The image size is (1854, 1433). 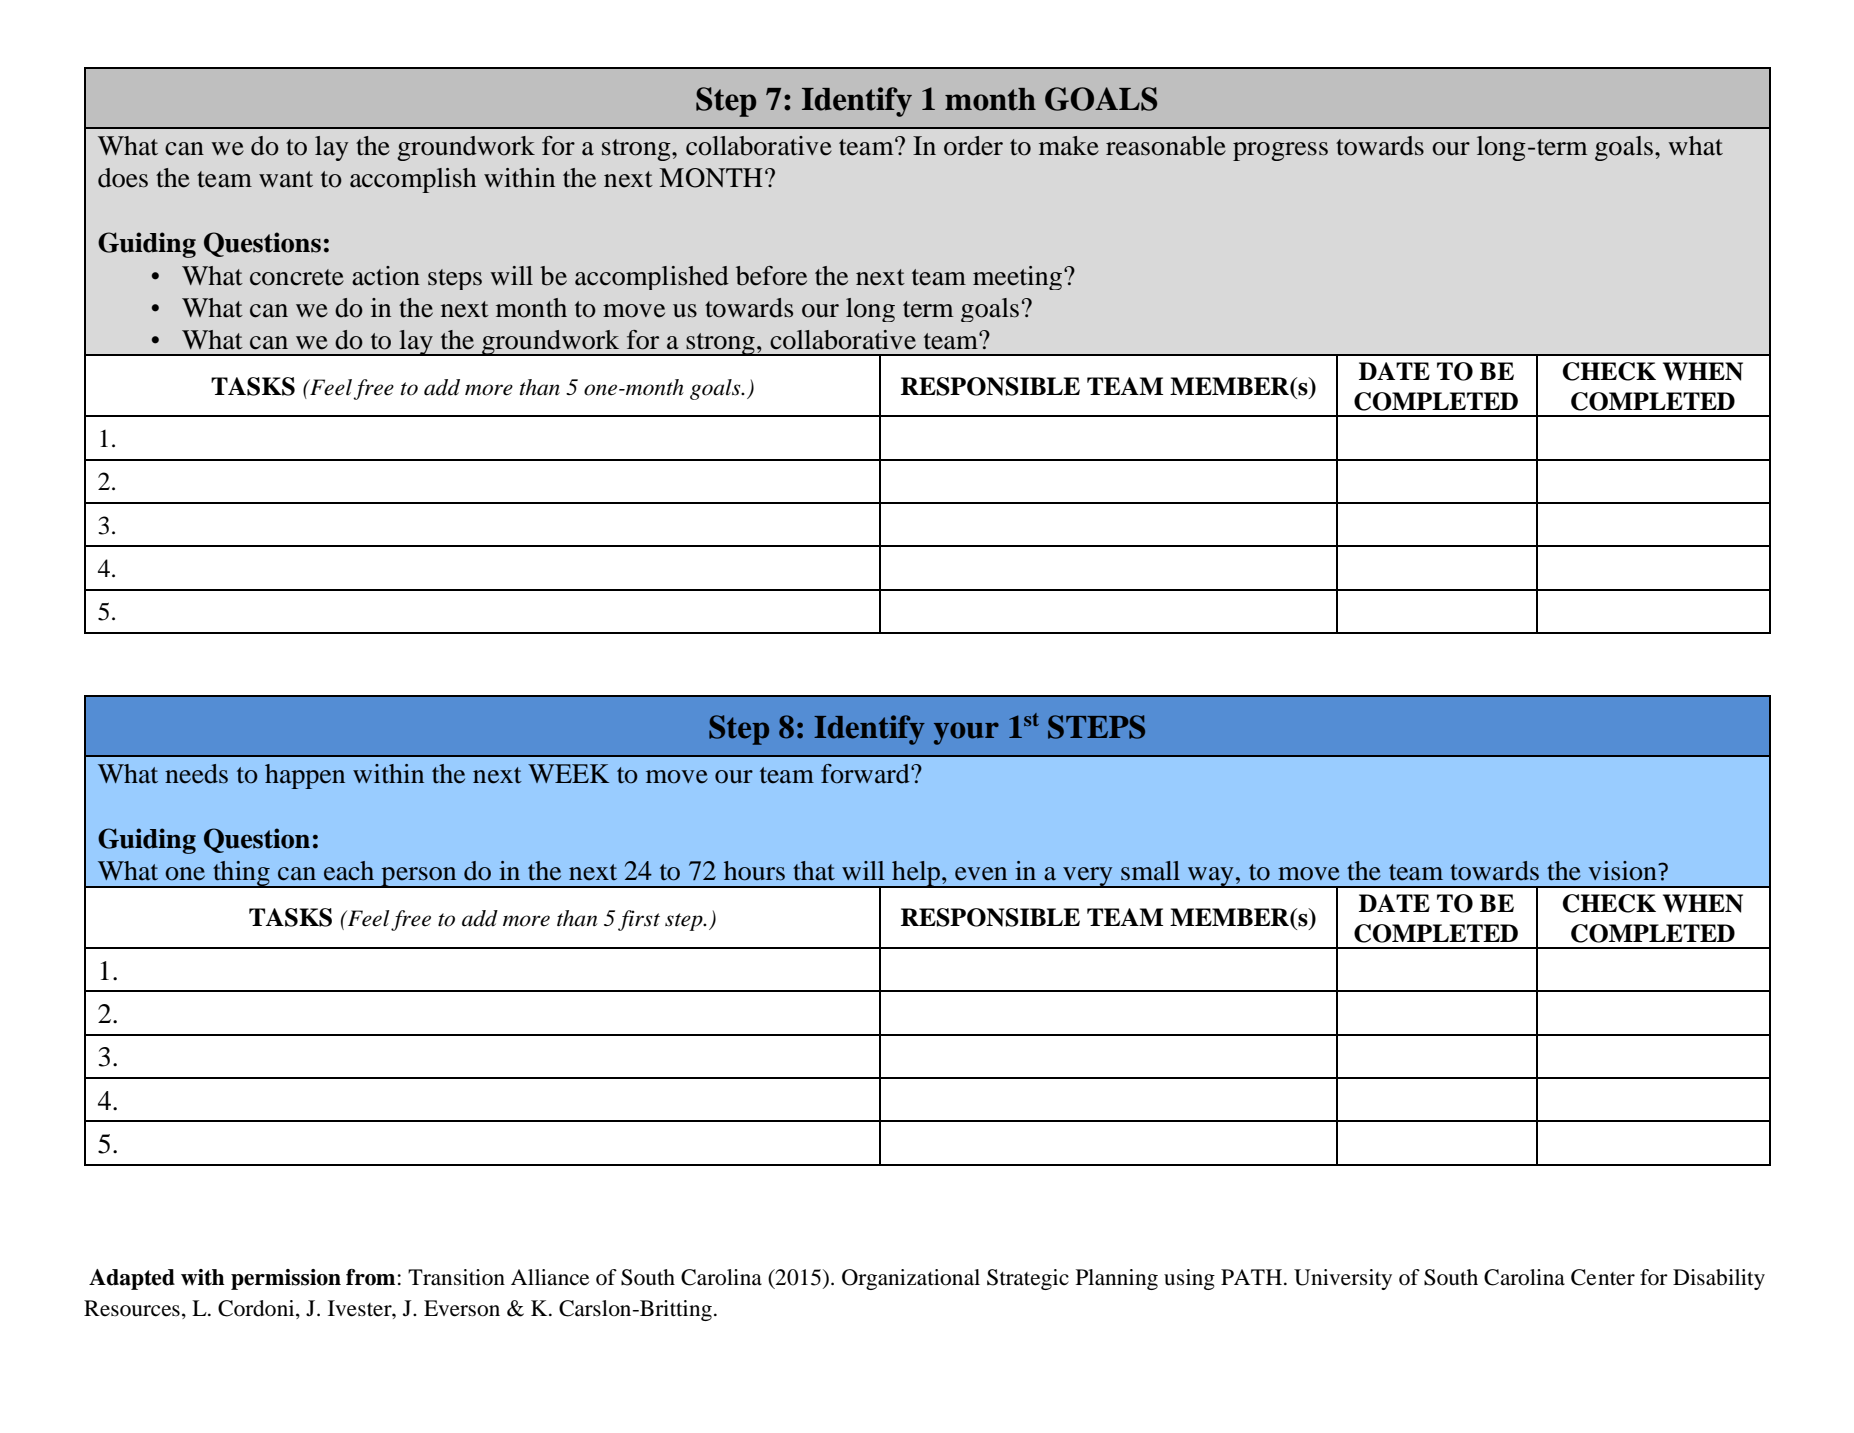 What do you see at coordinates (286, 179) in the page?
I see `want` at bounding box center [286, 179].
